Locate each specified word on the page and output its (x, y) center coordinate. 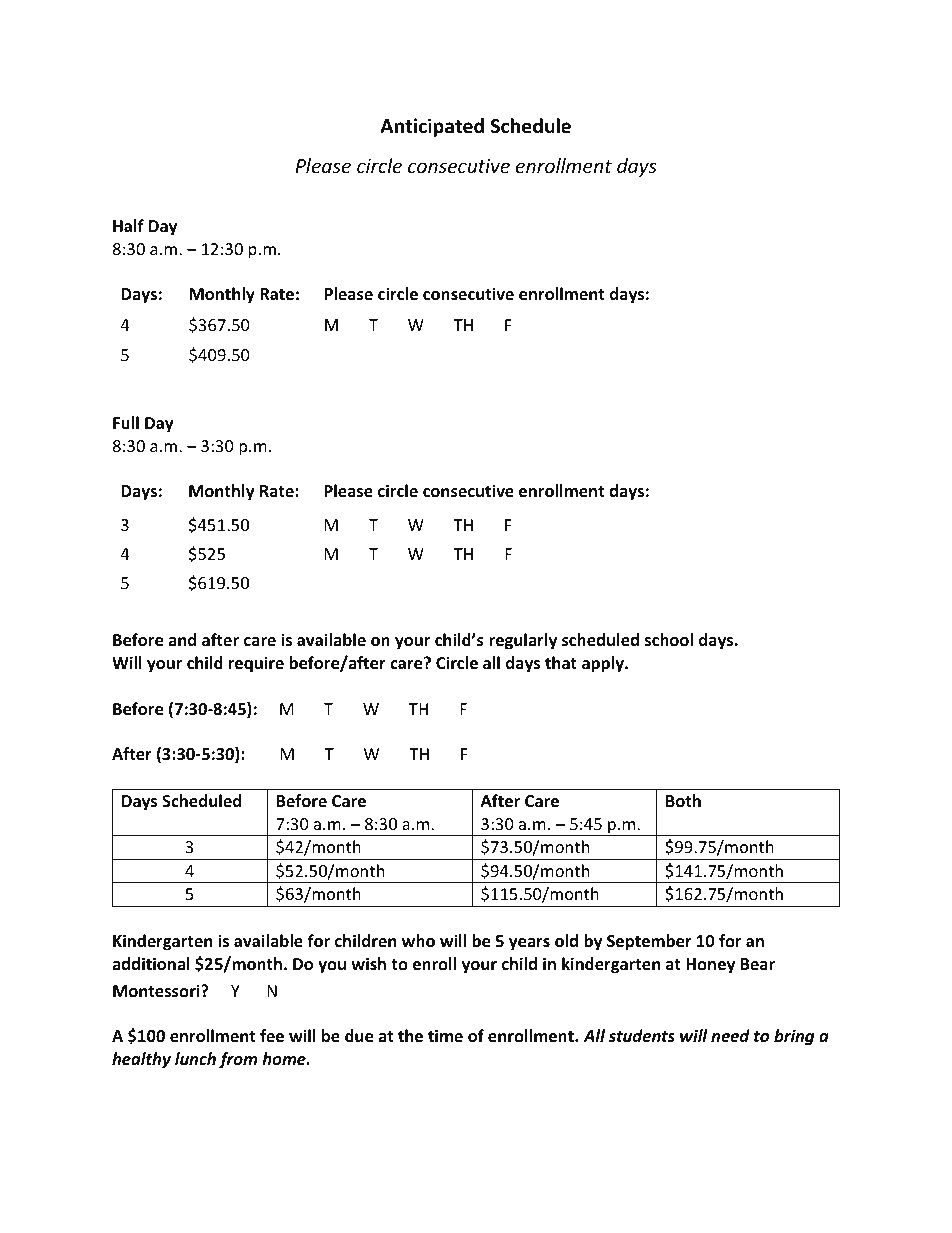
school (669, 640)
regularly (523, 641)
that (561, 662)
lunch (195, 1058)
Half (128, 225)
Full (126, 423)
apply (604, 664)
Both (683, 801)
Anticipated (432, 127)
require (256, 664)
